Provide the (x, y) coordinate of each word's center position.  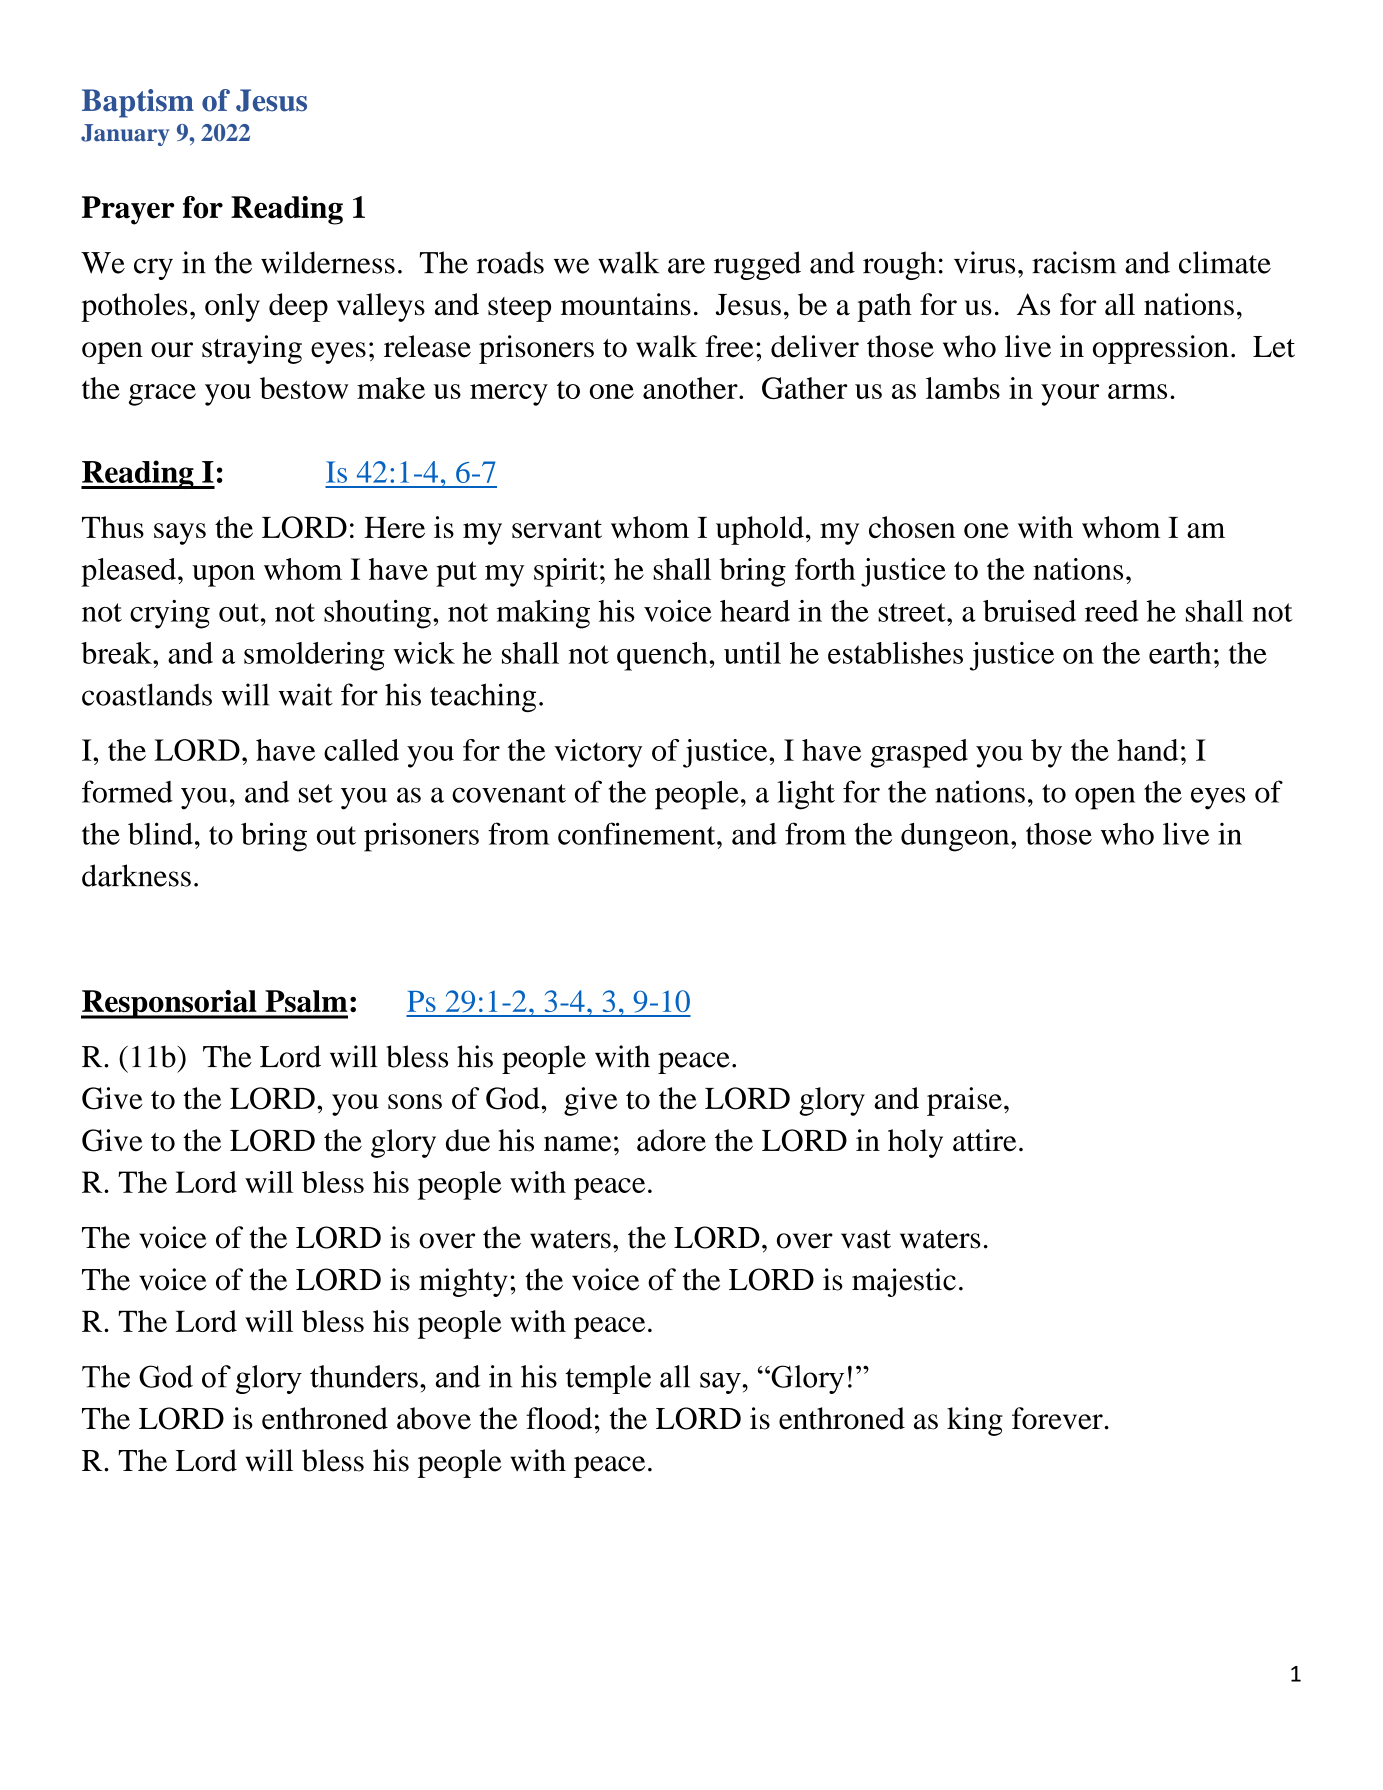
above (434, 1418)
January (125, 135)
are (686, 266)
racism (1074, 262)
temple (608, 1379)
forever (1057, 1418)
